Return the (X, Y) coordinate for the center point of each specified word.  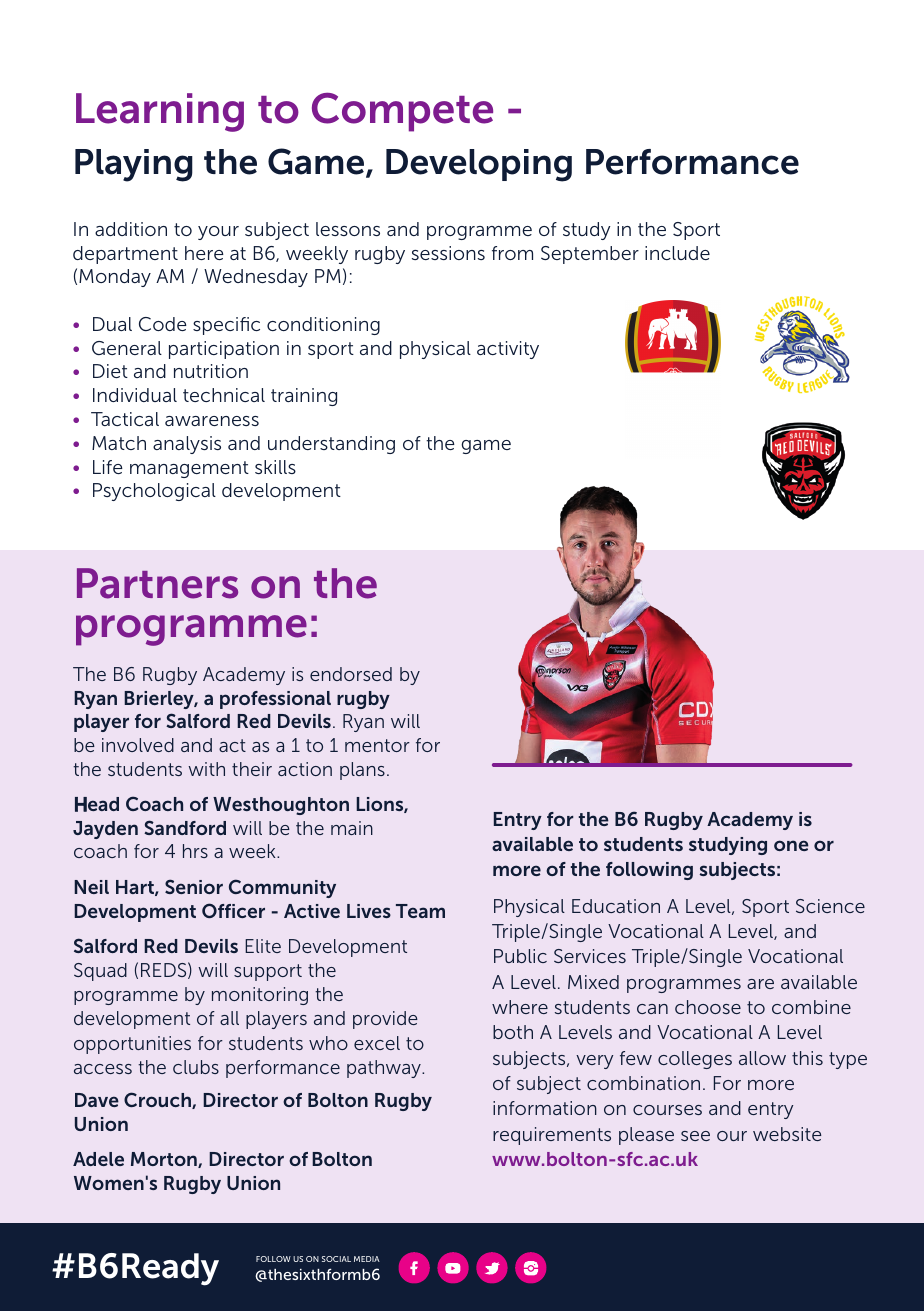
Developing (479, 165)
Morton (165, 1160)
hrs (195, 851)
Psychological (154, 492)
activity (508, 350)
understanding (331, 445)
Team (420, 911)
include (677, 253)
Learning (160, 112)
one (791, 845)
